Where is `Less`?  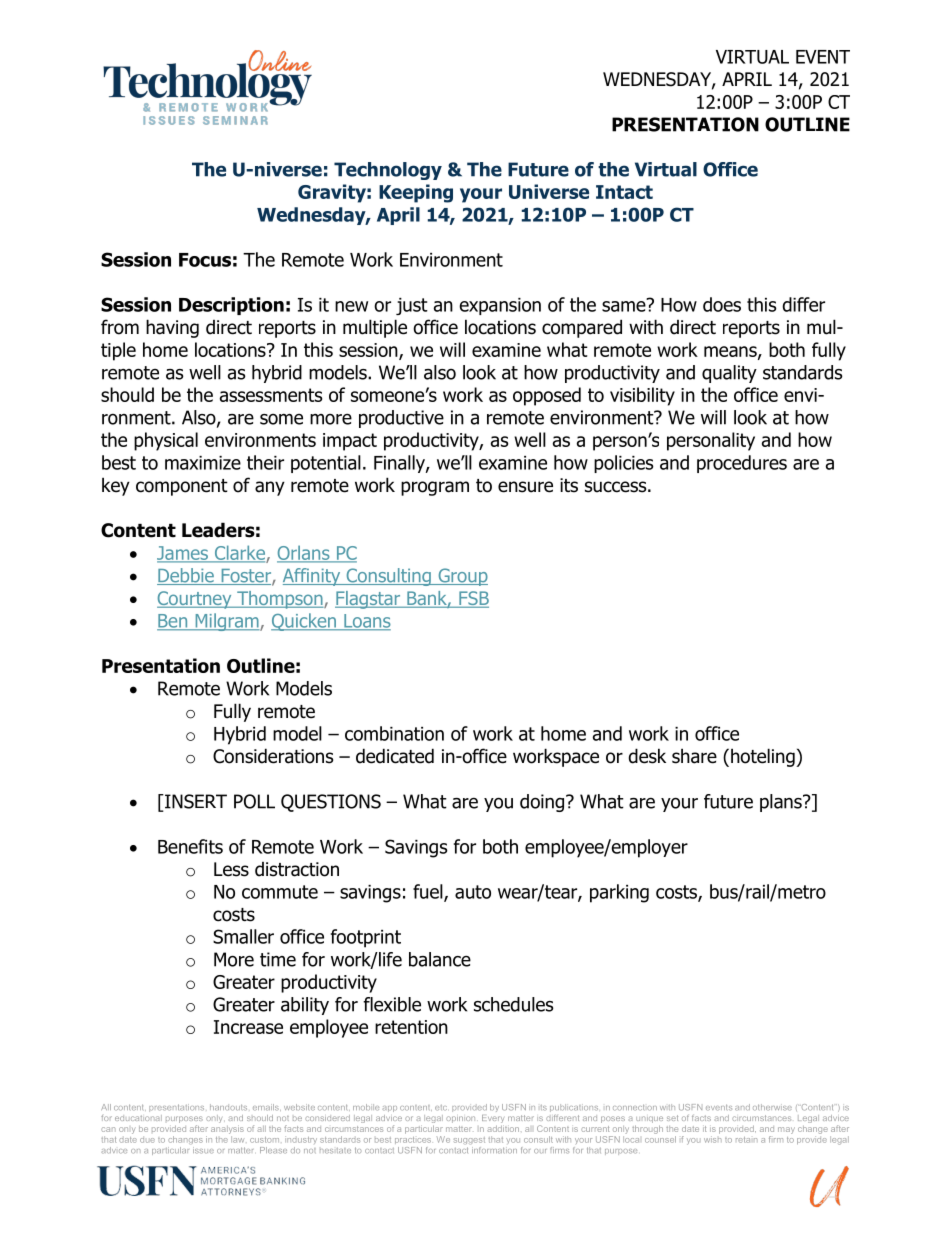
Less is located at coordinates (231, 869).
